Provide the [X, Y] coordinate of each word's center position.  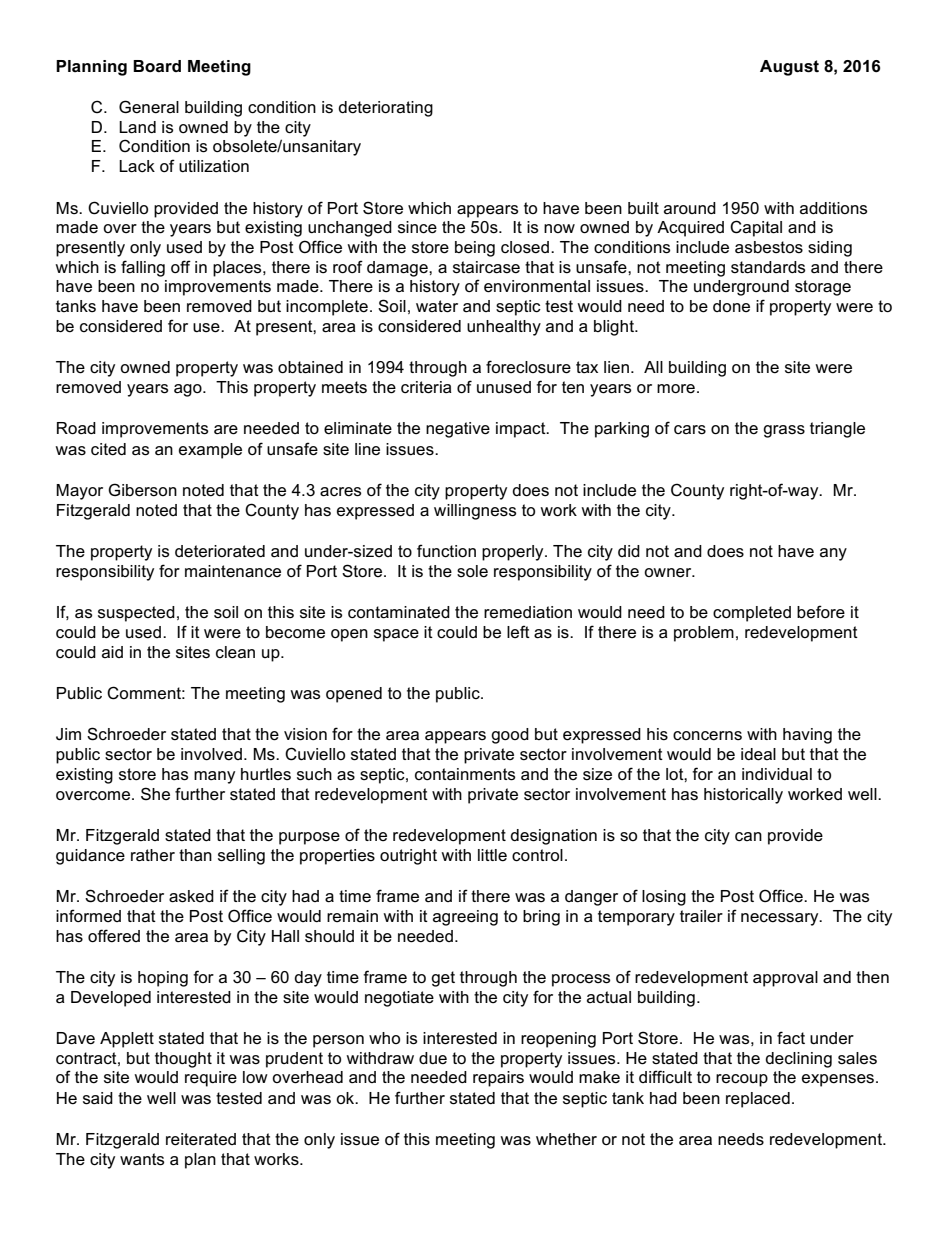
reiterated [201, 1139]
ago [189, 390]
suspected [136, 614]
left [518, 632]
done [731, 306]
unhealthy [504, 328]
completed [752, 614]
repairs [498, 1079]
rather [153, 855]
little [492, 855]
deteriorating [385, 109]
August [789, 68]
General [149, 107]
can [748, 837]
